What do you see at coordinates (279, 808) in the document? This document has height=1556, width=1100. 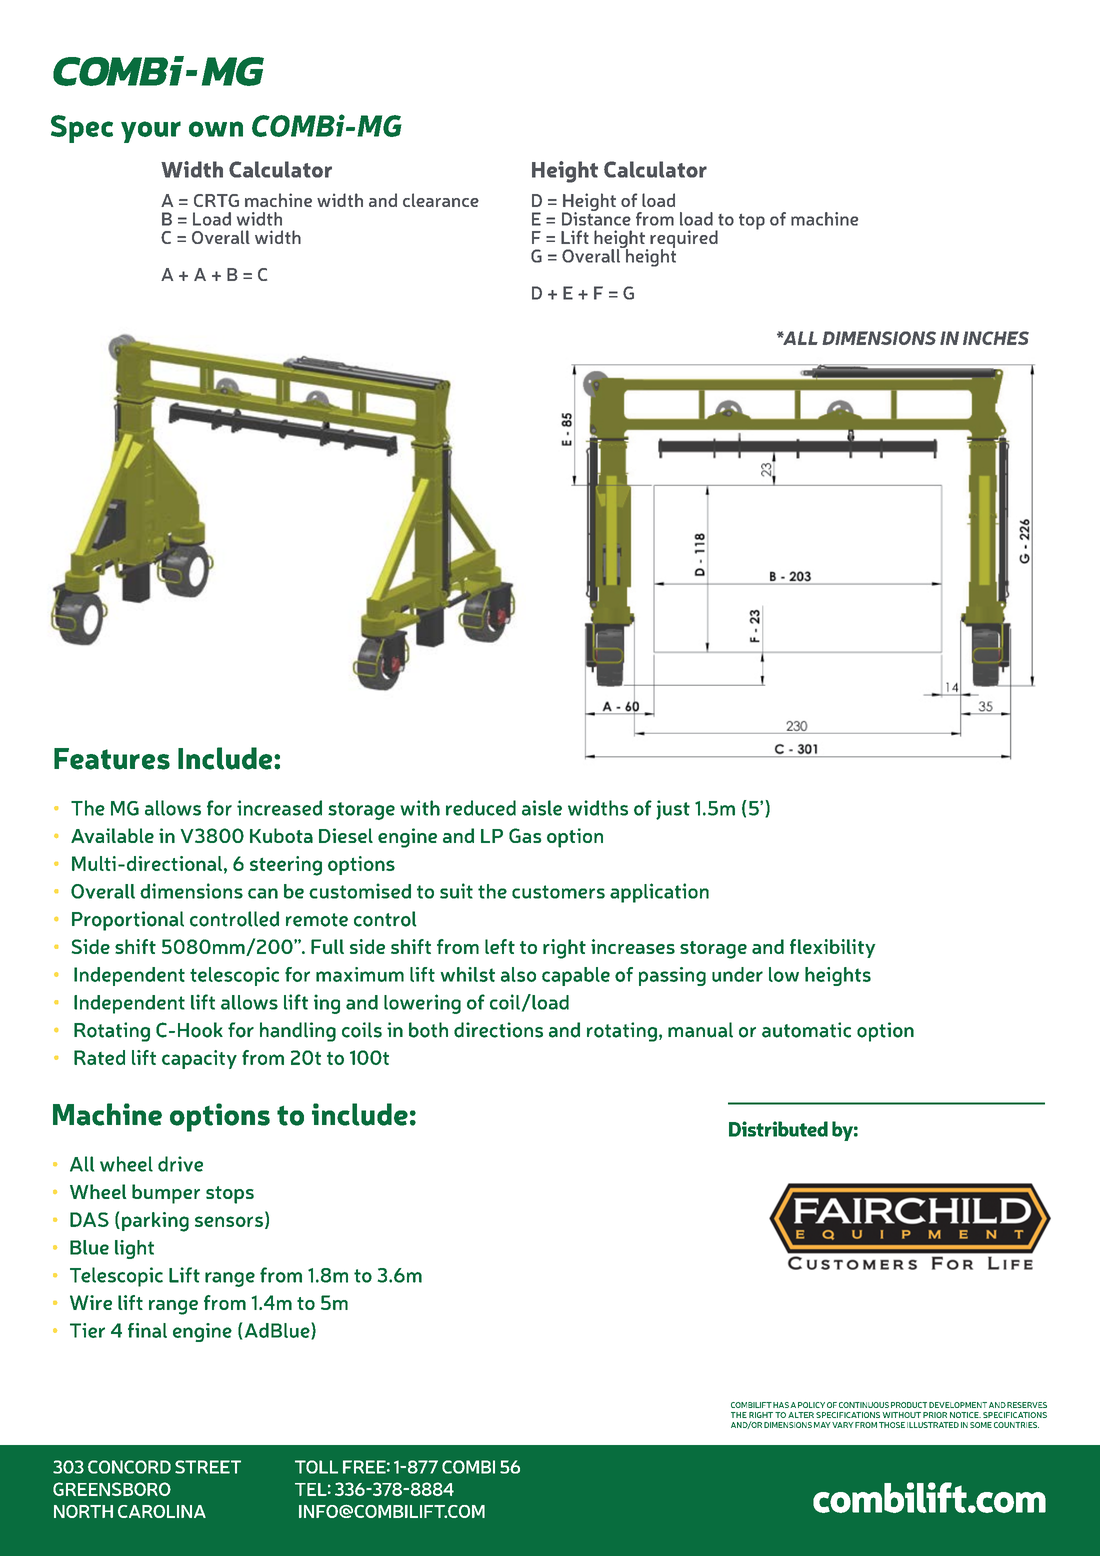 I see `increased` at bounding box center [279, 808].
